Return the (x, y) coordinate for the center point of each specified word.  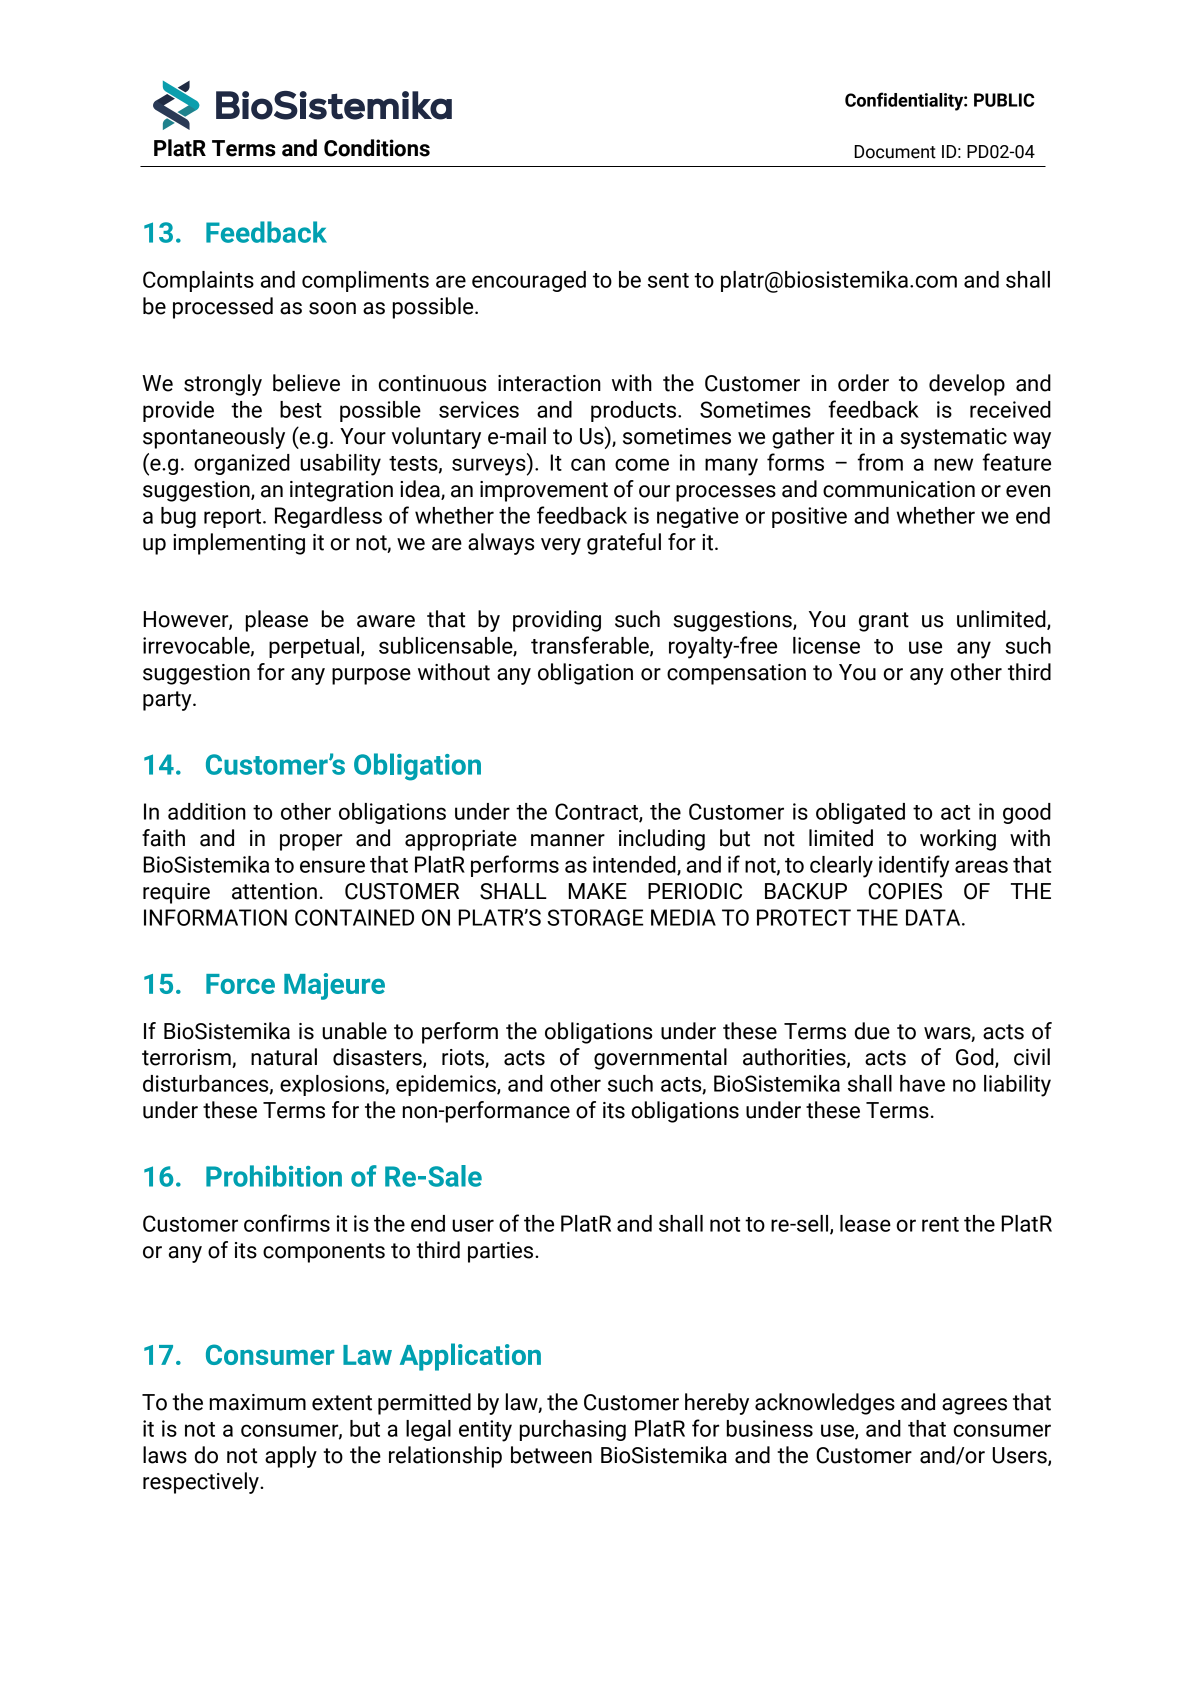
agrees (974, 1406)
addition (207, 811)
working (958, 840)
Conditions (377, 148)
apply (291, 1457)
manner (568, 840)
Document (895, 152)
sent (668, 280)
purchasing (573, 1430)
